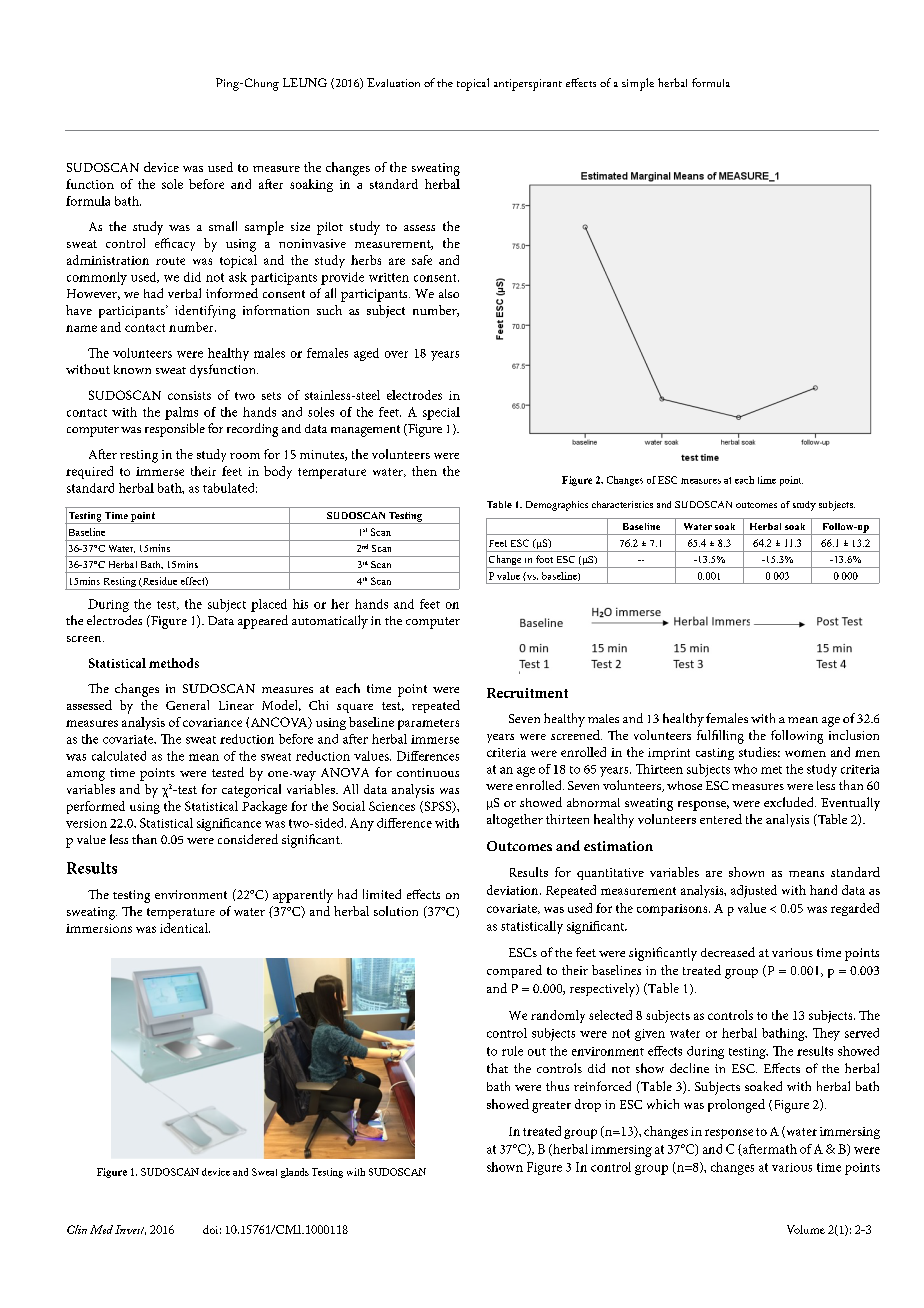 Image resolution: width=924 pixels, height=1308 pixels. What do you see at coordinates (130, 1230) in the screenshot?
I see `Invest` at bounding box center [130, 1230].
